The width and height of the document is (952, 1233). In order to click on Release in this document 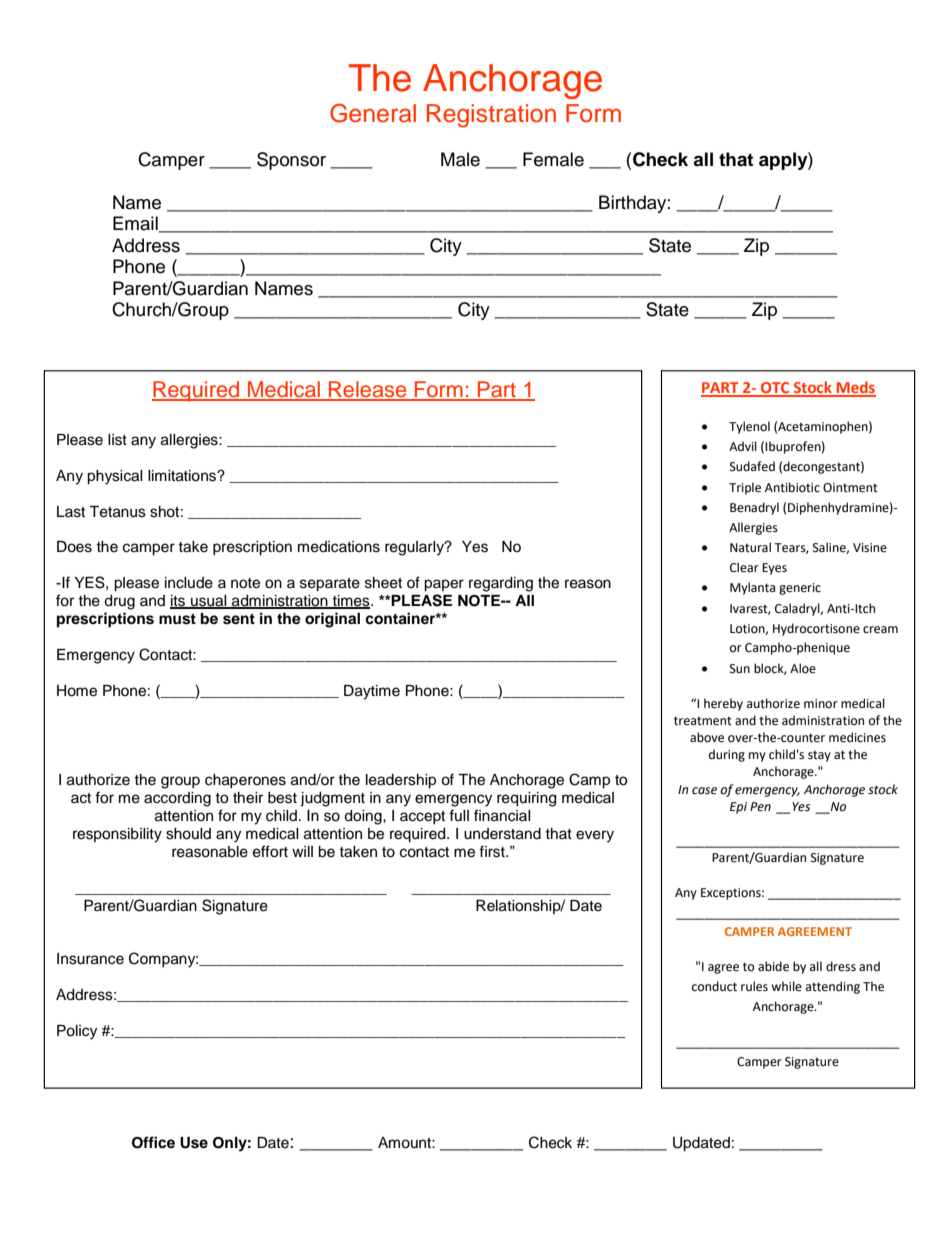, I will do `click(368, 390)`.
